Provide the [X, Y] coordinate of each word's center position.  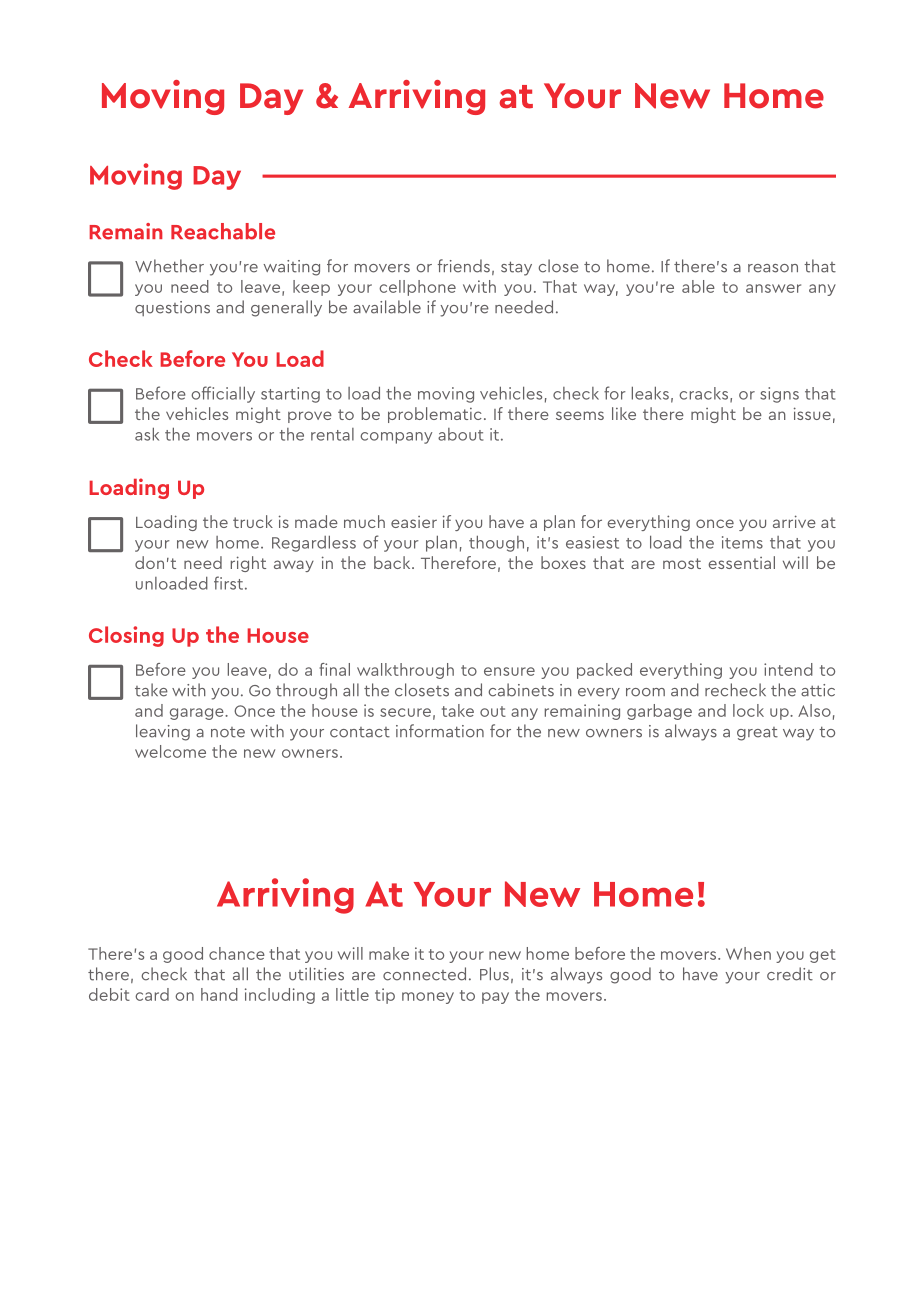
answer [773, 288]
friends [464, 266]
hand [219, 994]
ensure [509, 671]
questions [172, 308]
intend [788, 669]
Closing [126, 636]
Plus [494, 974]
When [748, 953]
